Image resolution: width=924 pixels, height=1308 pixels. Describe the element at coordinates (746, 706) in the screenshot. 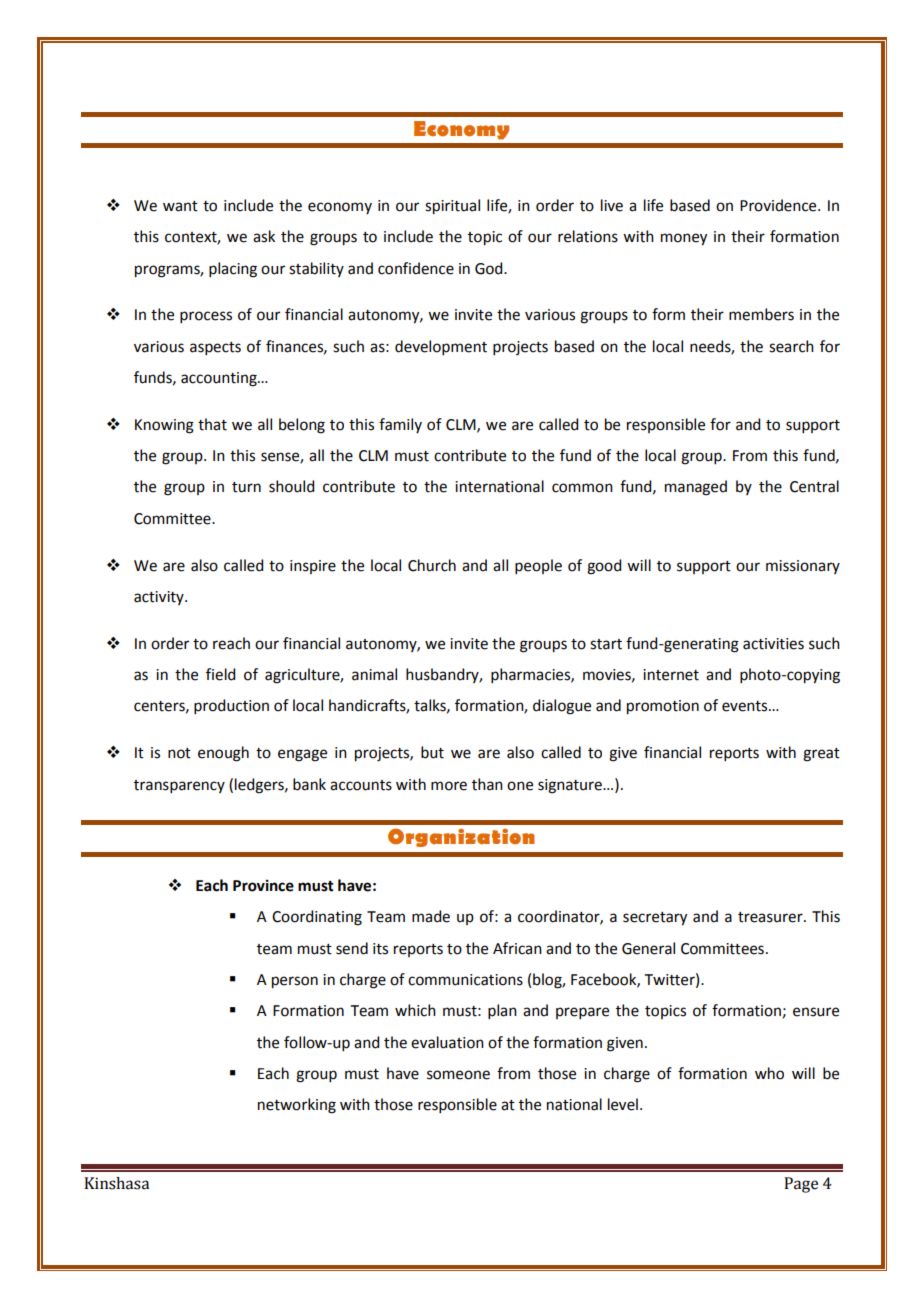

I see `events` at that location.
